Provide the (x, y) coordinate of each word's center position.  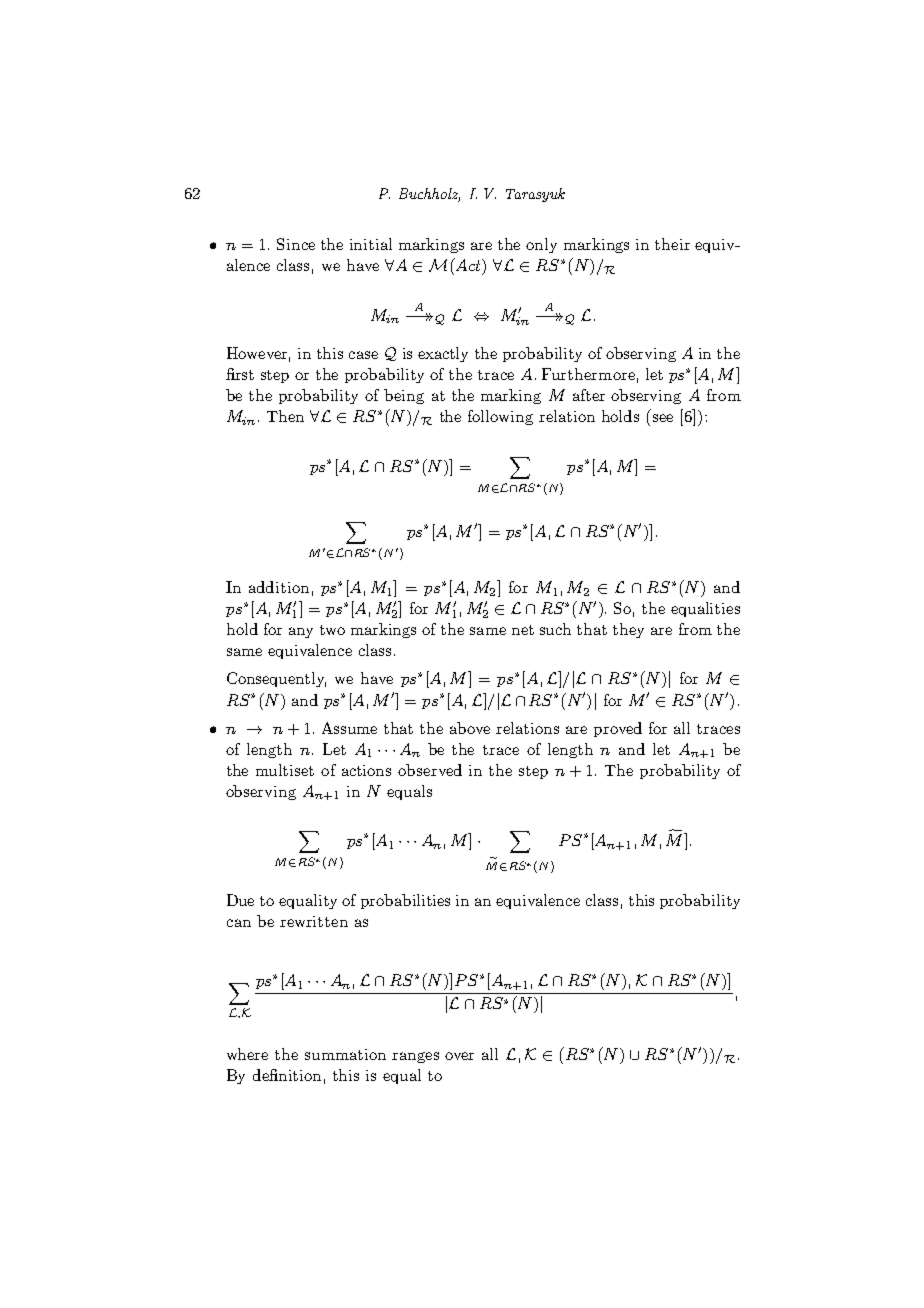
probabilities (405, 901)
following (500, 417)
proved (618, 729)
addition (279, 587)
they (628, 630)
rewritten (314, 921)
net (523, 630)
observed (430, 770)
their (672, 244)
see (663, 418)
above (470, 728)
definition (287, 1075)
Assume (349, 728)
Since (296, 244)
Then (285, 416)
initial (371, 244)
